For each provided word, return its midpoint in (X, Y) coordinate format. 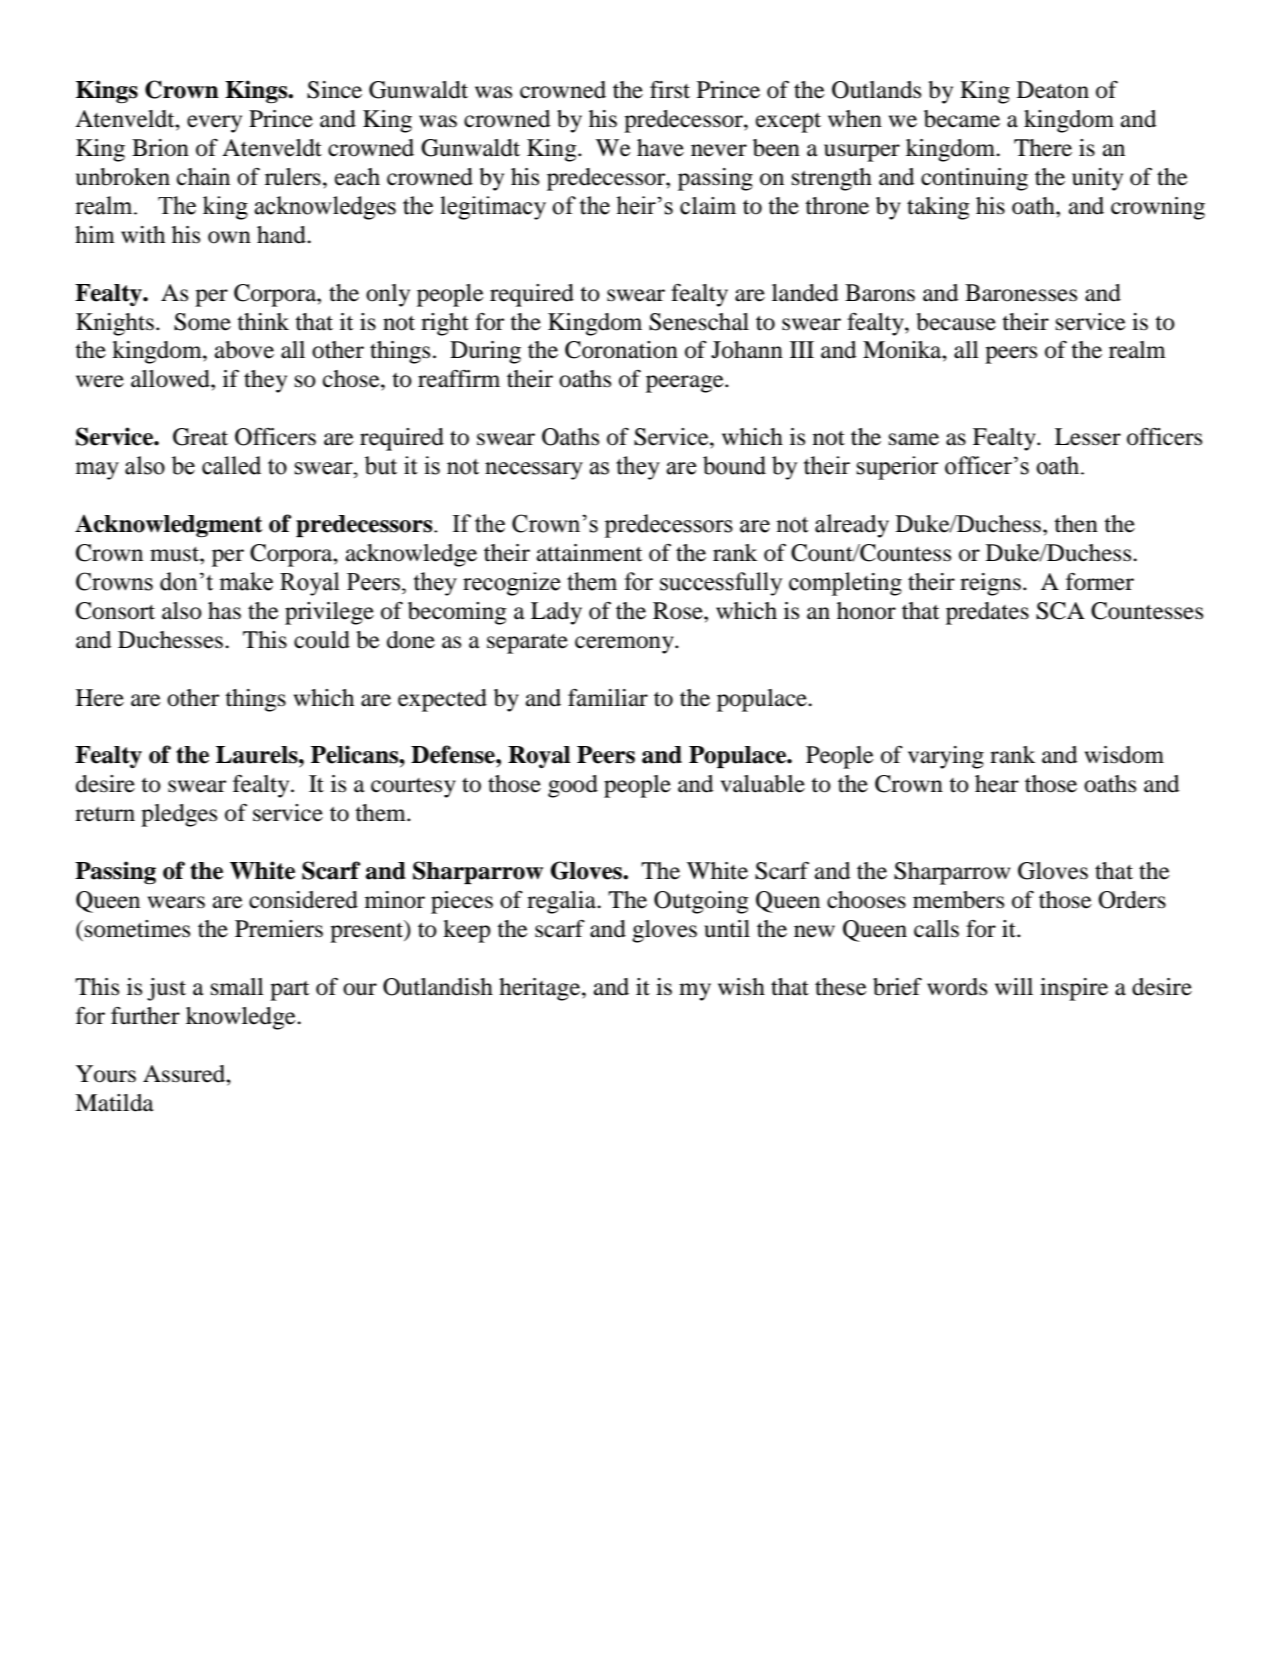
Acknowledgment (169, 526)
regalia (562, 902)
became (962, 119)
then (1076, 524)
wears (176, 902)
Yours (106, 1074)
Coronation (621, 350)
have (660, 148)
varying (946, 757)
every (214, 124)
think (263, 322)
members (958, 900)
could (322, 640)
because (956, 322)
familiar (608, 698)
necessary (534, 471)
